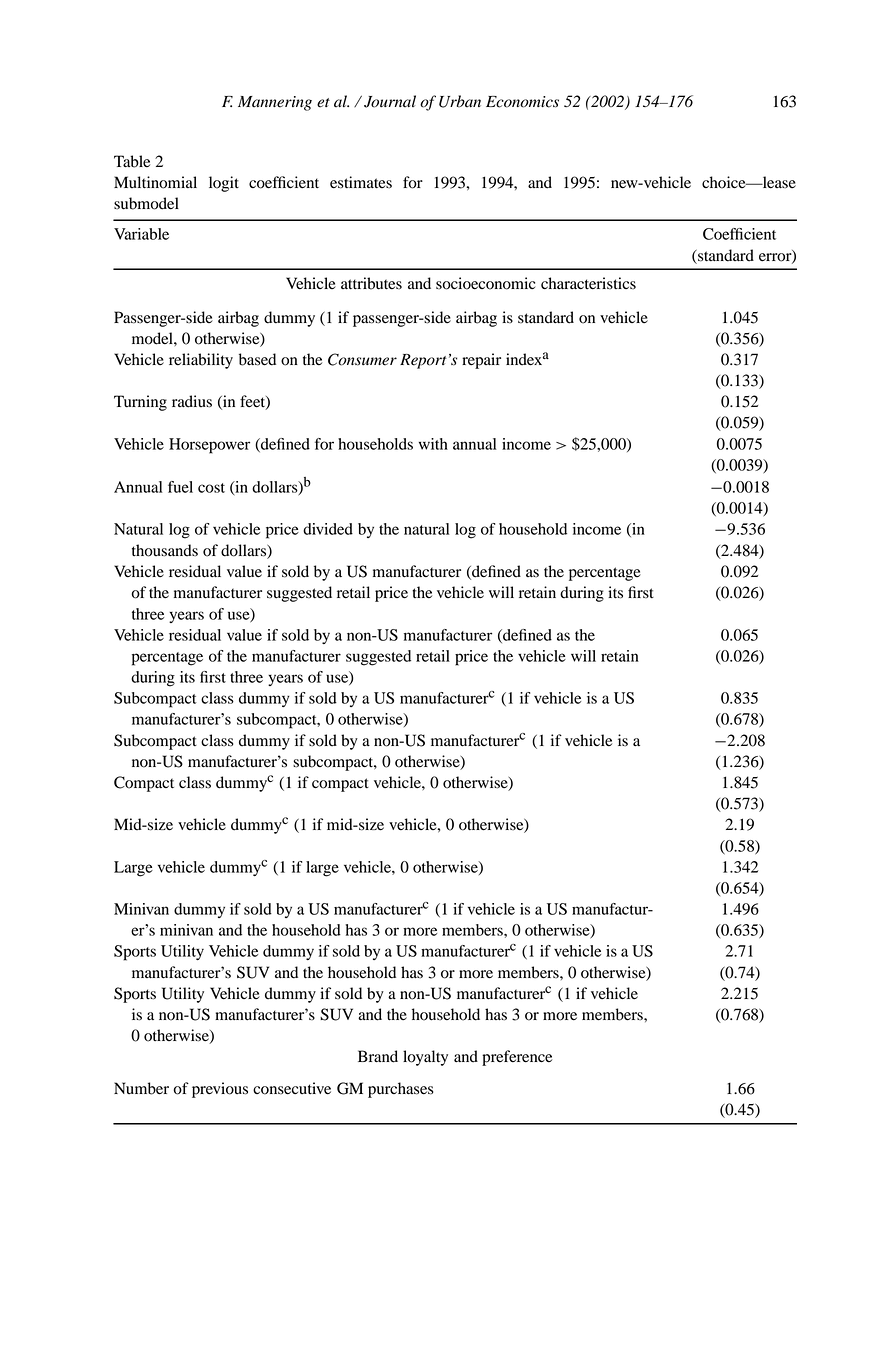  What do you see at coordinates (517, 1058) in the screenshot?
I see `preference` at bounding box center [517, 1058].
